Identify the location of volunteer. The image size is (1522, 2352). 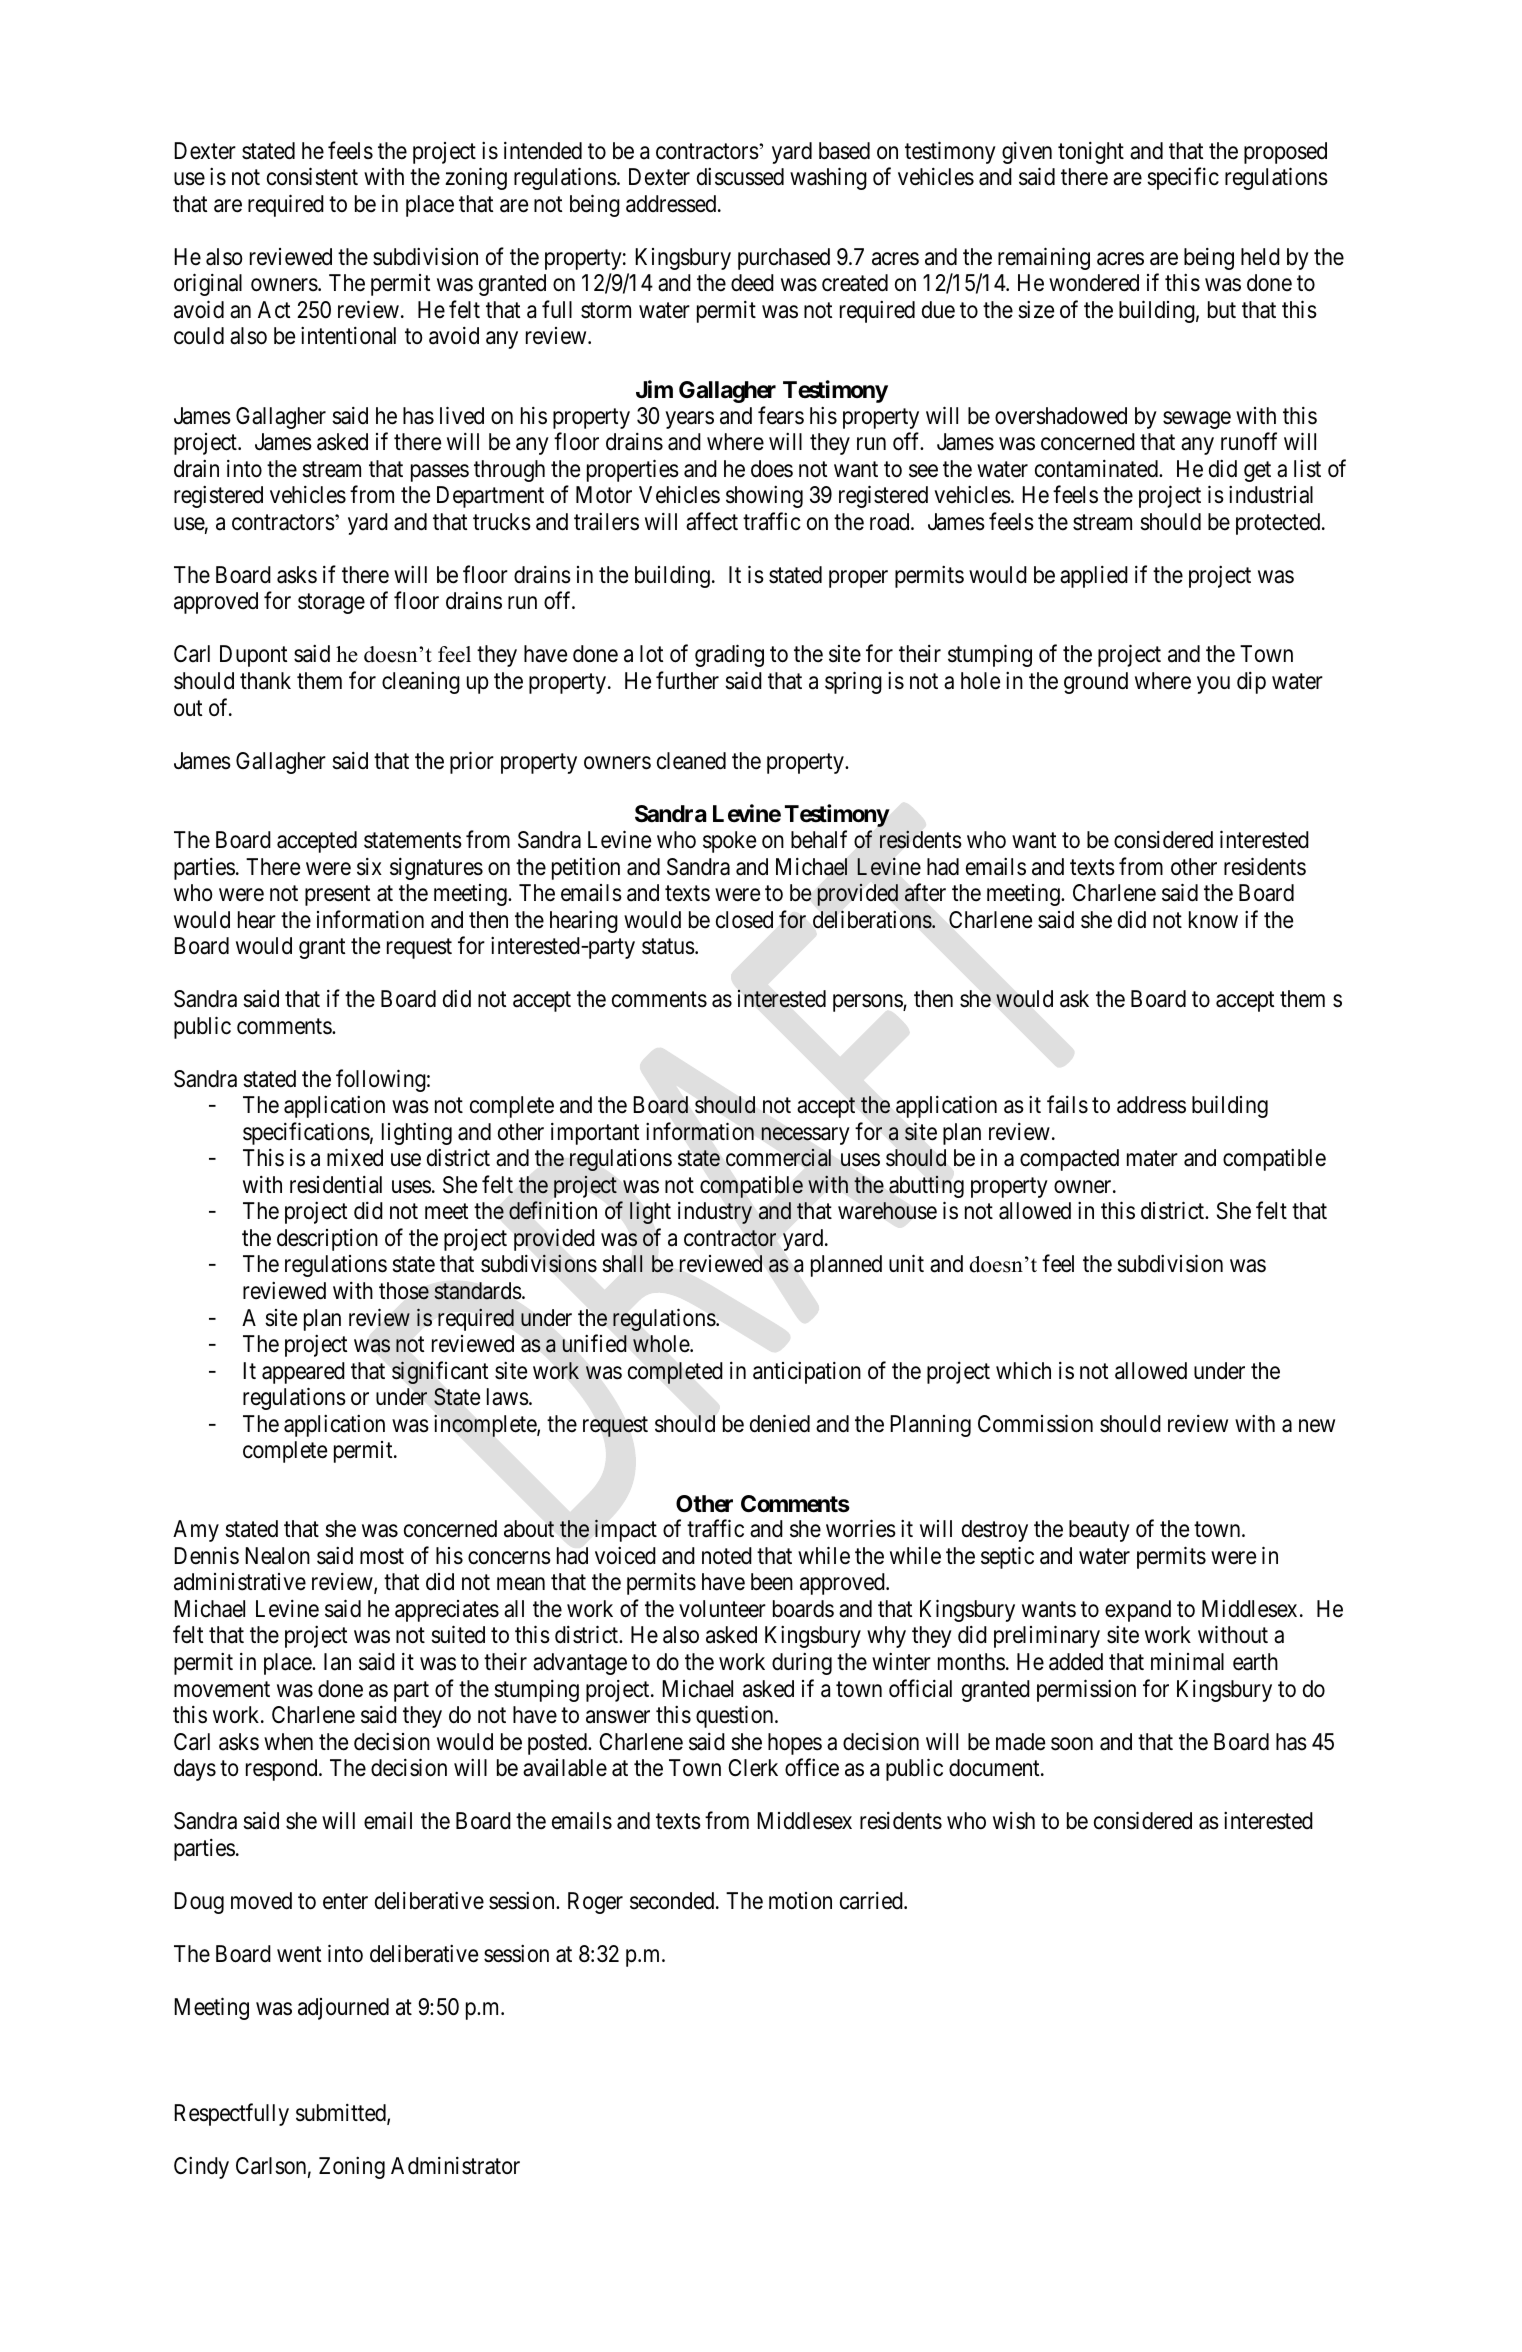
(722, 1609).
